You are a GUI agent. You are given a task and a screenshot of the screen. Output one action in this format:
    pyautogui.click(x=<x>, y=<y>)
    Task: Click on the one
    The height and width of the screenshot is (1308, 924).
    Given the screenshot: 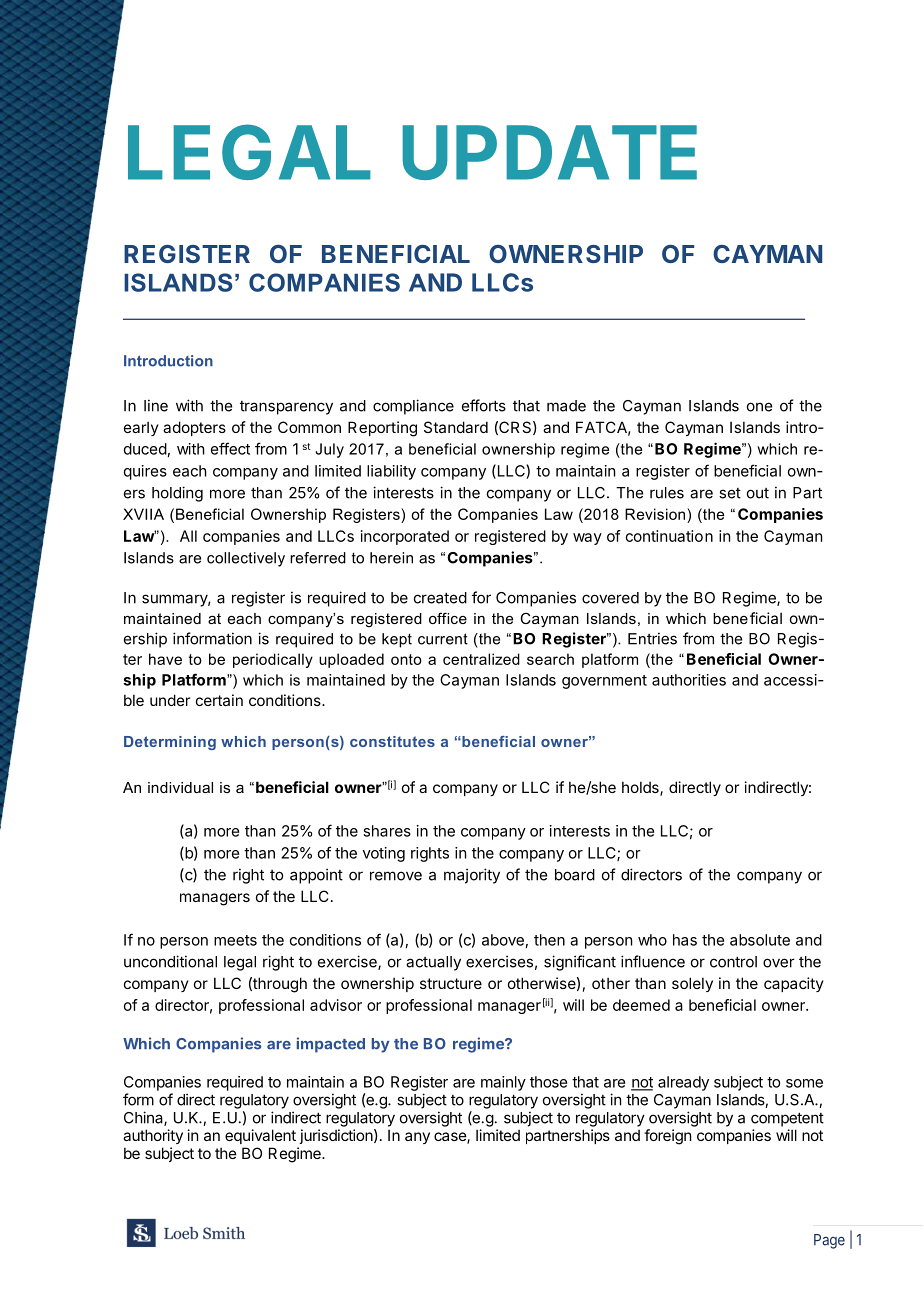 What is the action you would take?
    pyautogui.click(x=759, y=407)
